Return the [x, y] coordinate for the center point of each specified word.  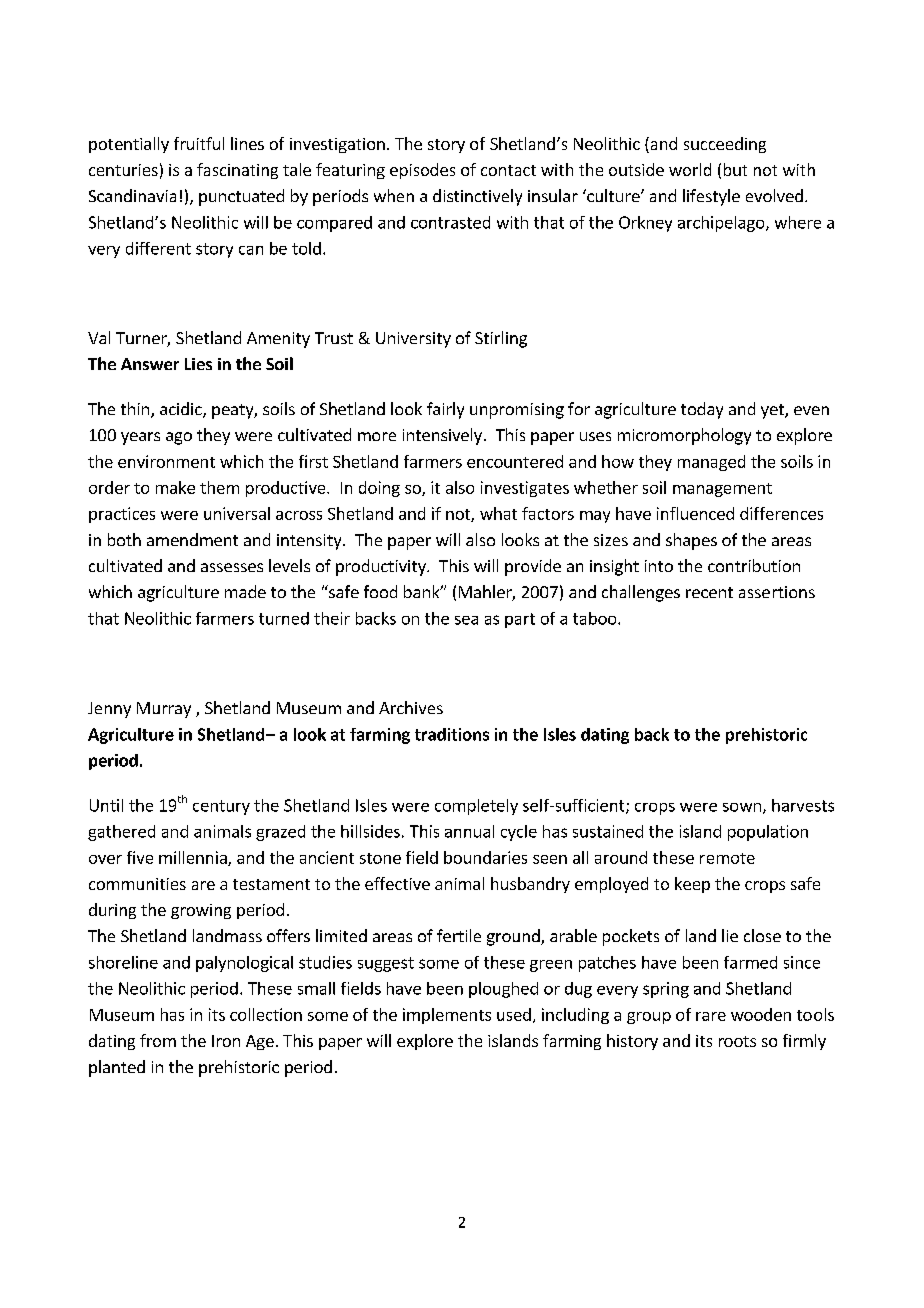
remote [727, 858]
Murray [164, 710]
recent [709, 592]
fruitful [199, 143]
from [158, 1040]
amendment [192, 539]
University [413, 340]
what [498, 513]
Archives [411, 707]
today [702, 410]
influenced [695, 513]
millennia [194, 858]
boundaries [485, 857]
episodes [422, 171]
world [690, 169]
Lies [198, 364]
